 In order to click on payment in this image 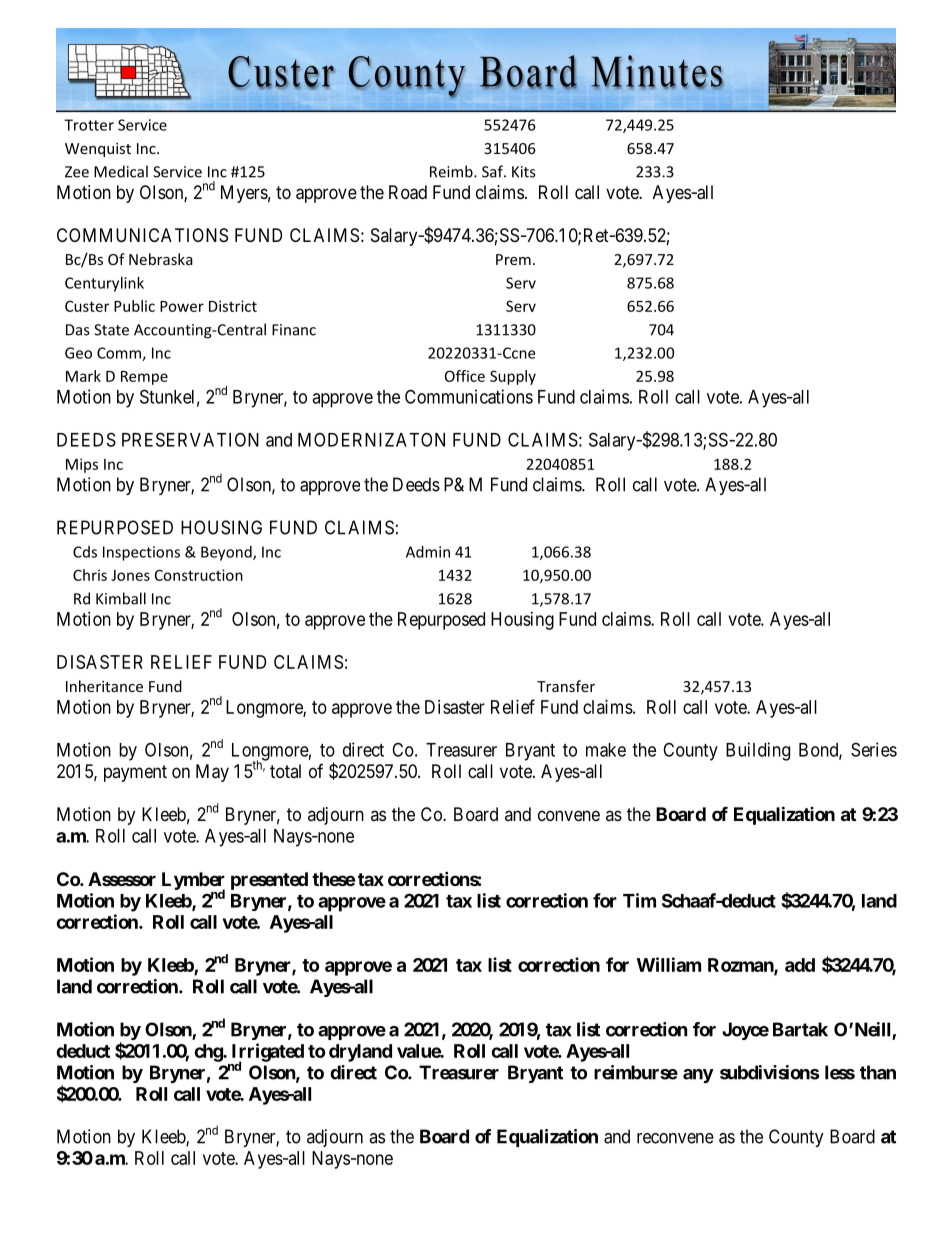, I will do `click(135, 773)`.
